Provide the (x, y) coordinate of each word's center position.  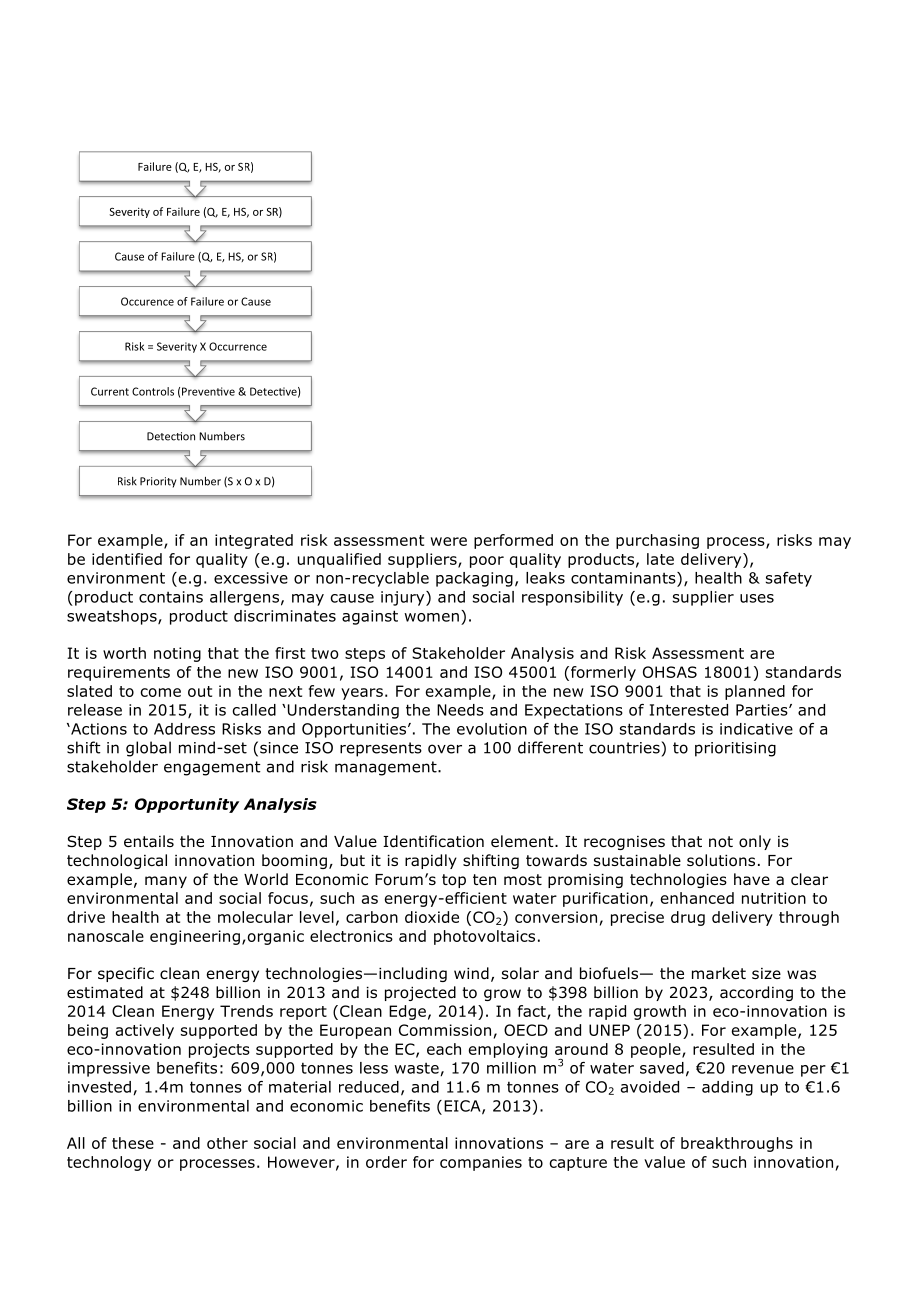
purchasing (657, 541)
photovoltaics (484, 937)
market (719, 973)
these (133, 1143)
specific (126, 974)
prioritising (735, 749)
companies (481, 1163)
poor (487, 562)
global (148, 749)
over (445, 749)
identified (127, 559)
